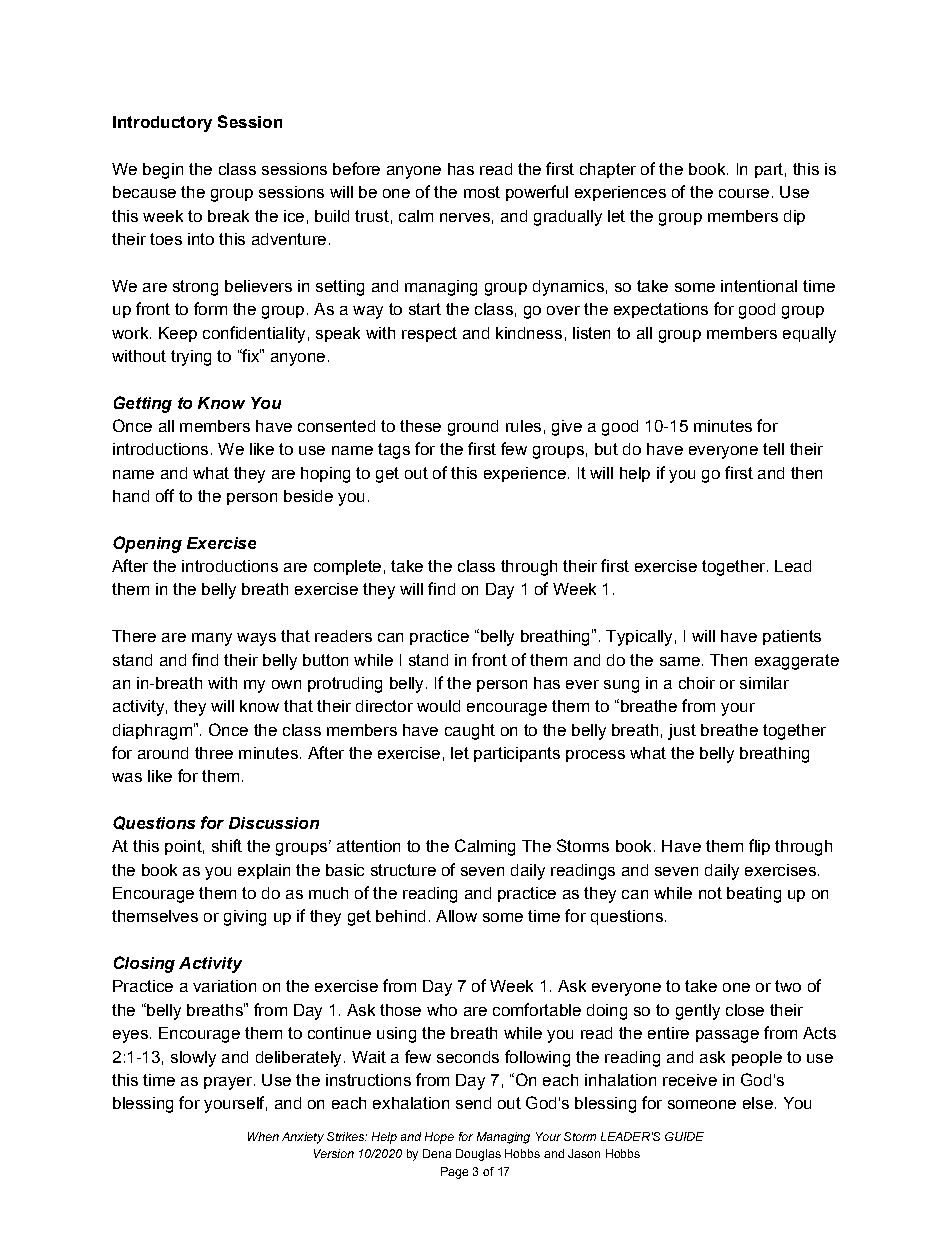 Image resolution: width=952 pixels, height=1233 pixels. I want to click on When, so click(263, 1136).
